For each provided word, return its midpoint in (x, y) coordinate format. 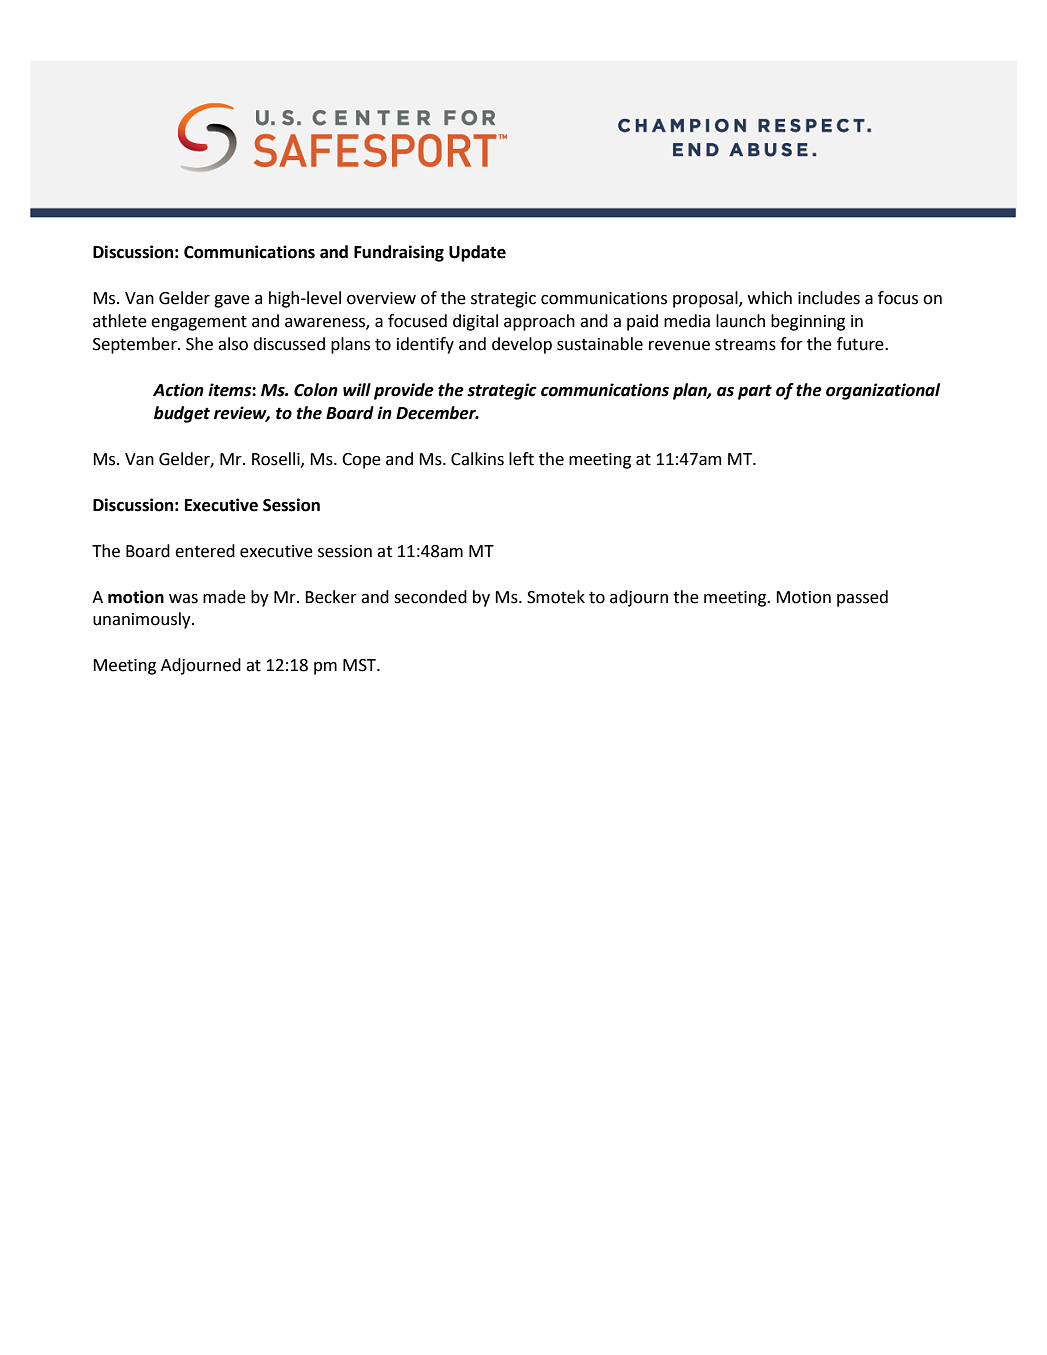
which (770, 298)
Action (178, 390)
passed (862, 598)
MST (360, 665)
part (755, 392)
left (521, 459)
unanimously (143, 620)
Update (477, 253)
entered (205, 551)
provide (404, 391)
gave (232, 301)
